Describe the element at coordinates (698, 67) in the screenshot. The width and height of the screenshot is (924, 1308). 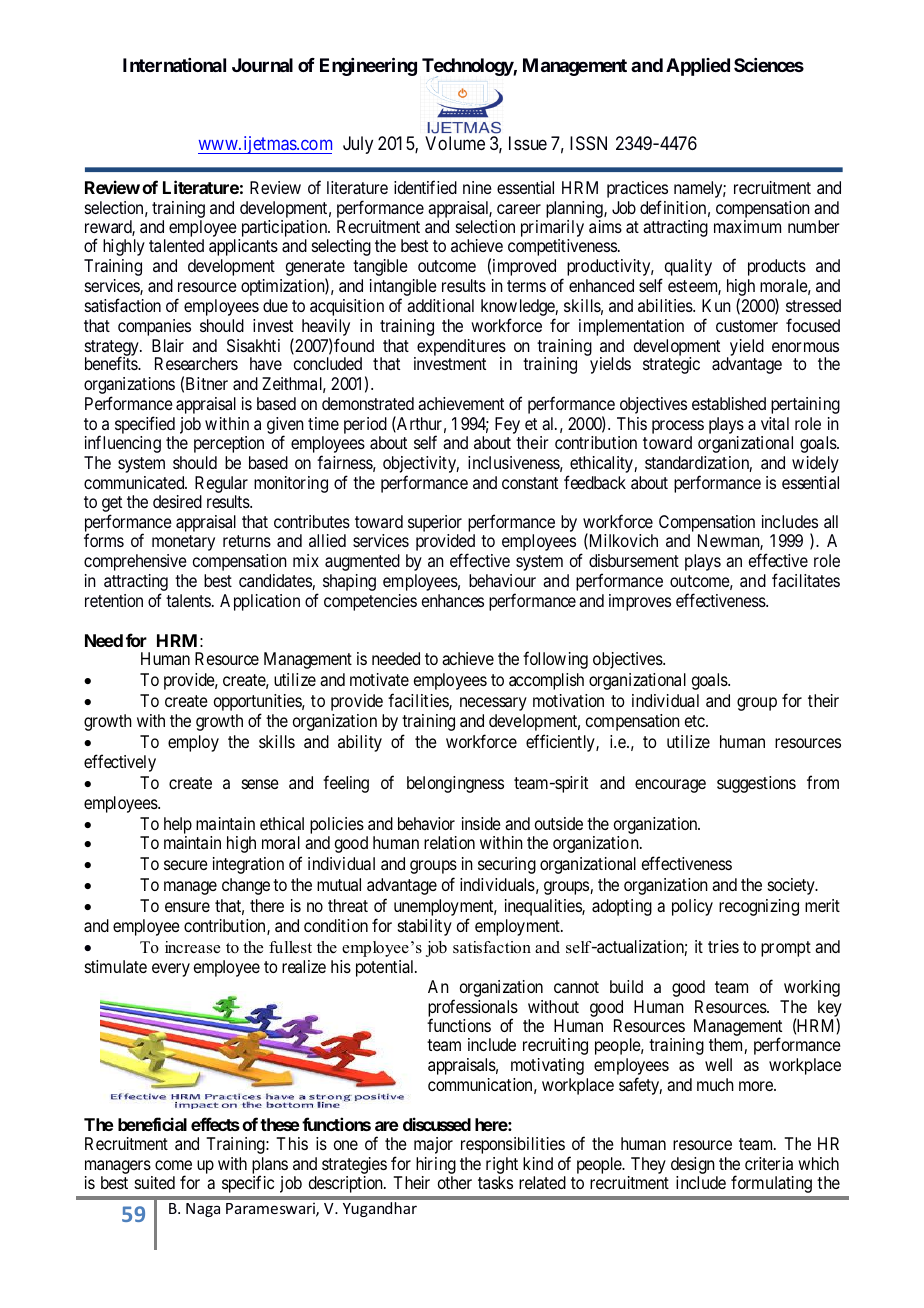
I see `Applied` at that location.
